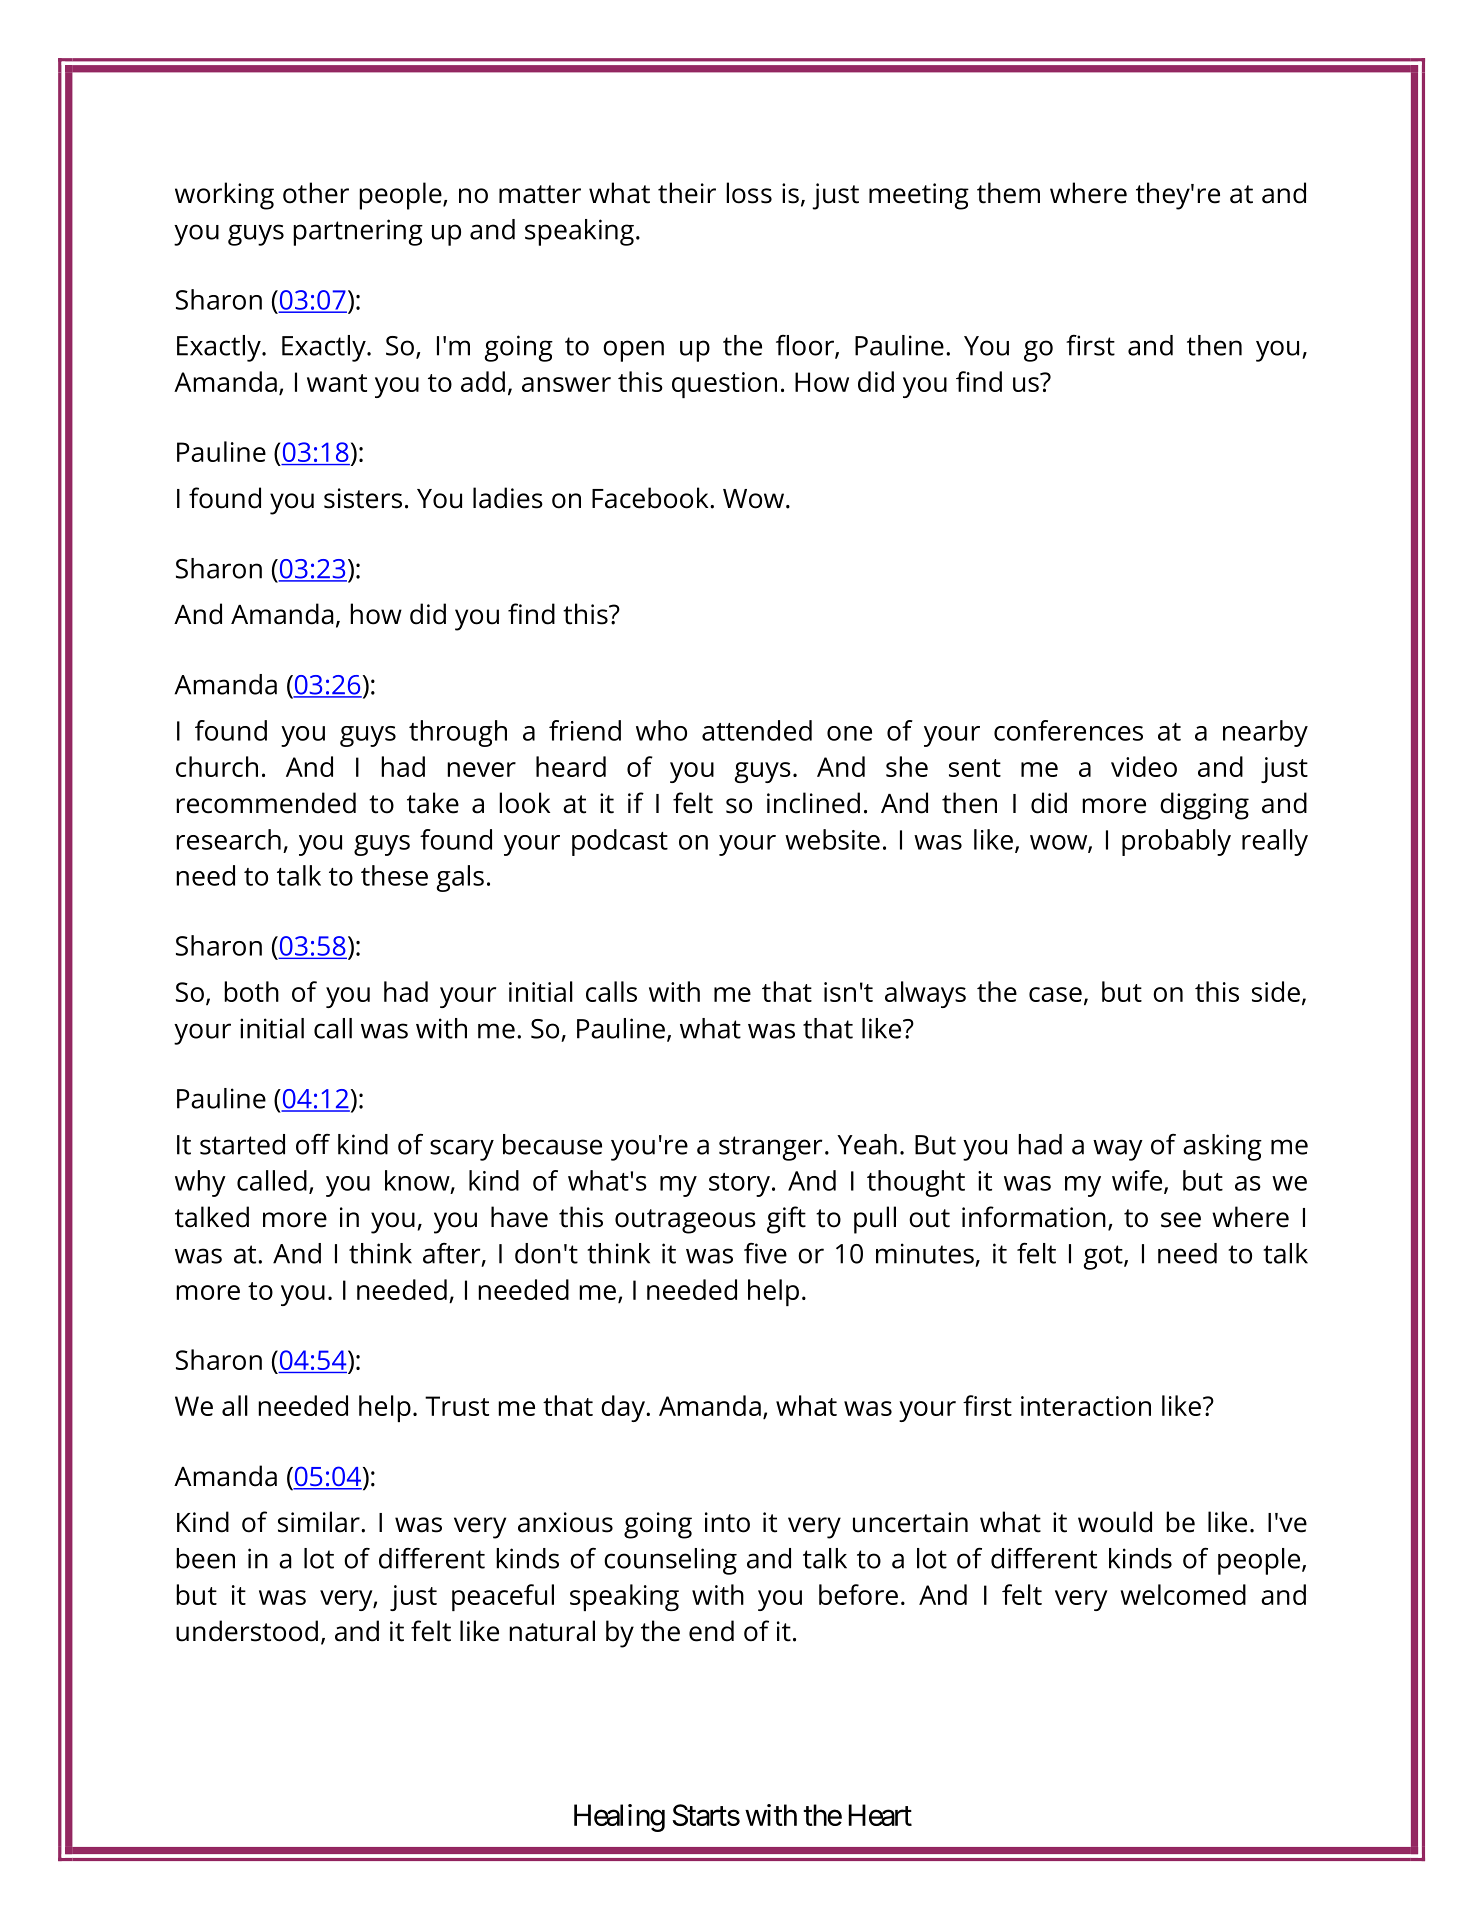  Describe the element at coordinates (313, 1144) in the document. I see `off` at that location.
